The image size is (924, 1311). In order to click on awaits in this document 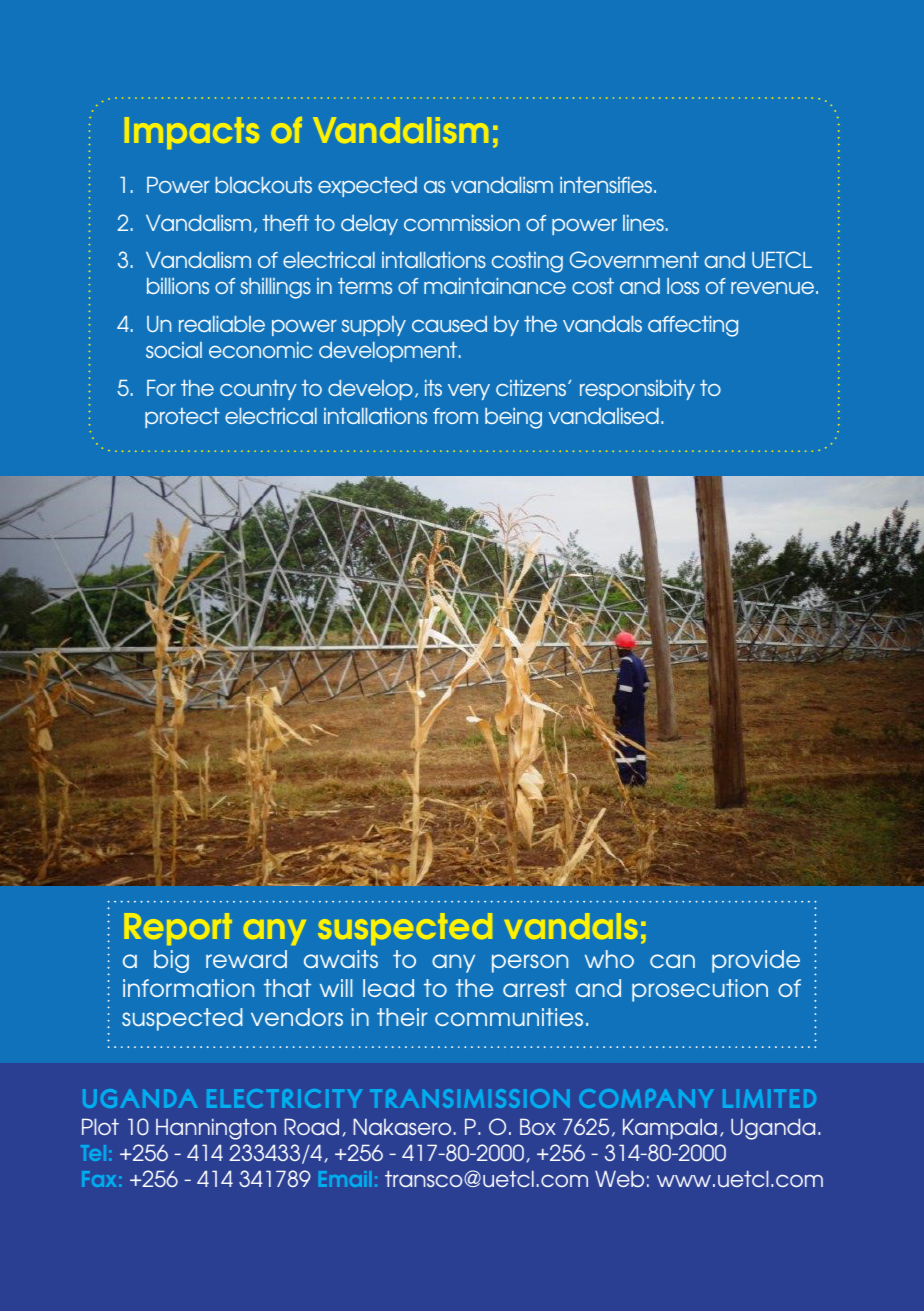, I will do `click(341, 959)`.
